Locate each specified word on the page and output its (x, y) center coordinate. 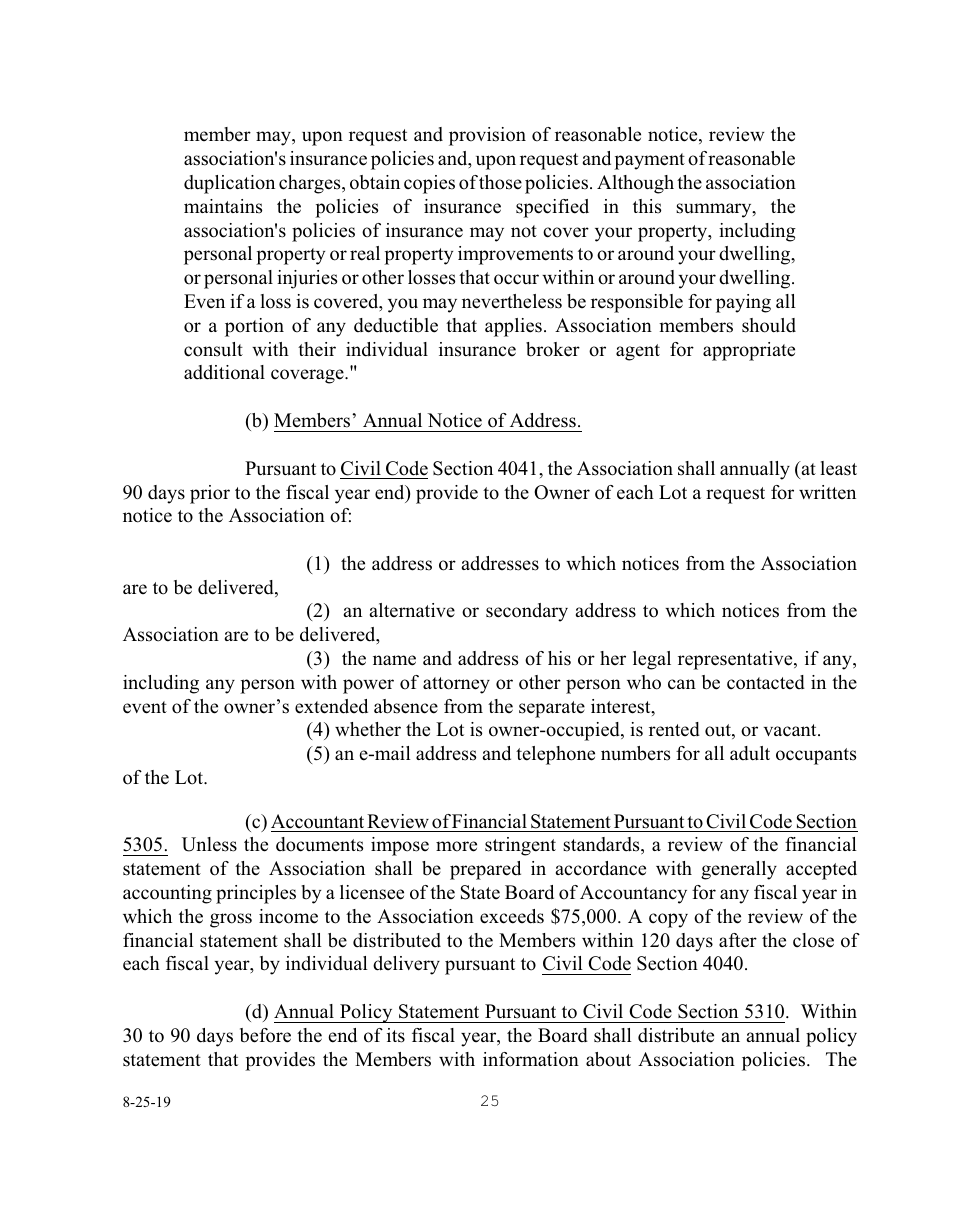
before (265, 1035)
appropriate (749, 351)
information (531, 1059)
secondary (527, 612)
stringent (520, 846)
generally (739, 870)
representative (736, 660)
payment (649, 161)
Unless (209, 844)
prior (210, 494)
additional (224, 372)
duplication (229, 184)
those (500, 182)
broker (553, 349)
